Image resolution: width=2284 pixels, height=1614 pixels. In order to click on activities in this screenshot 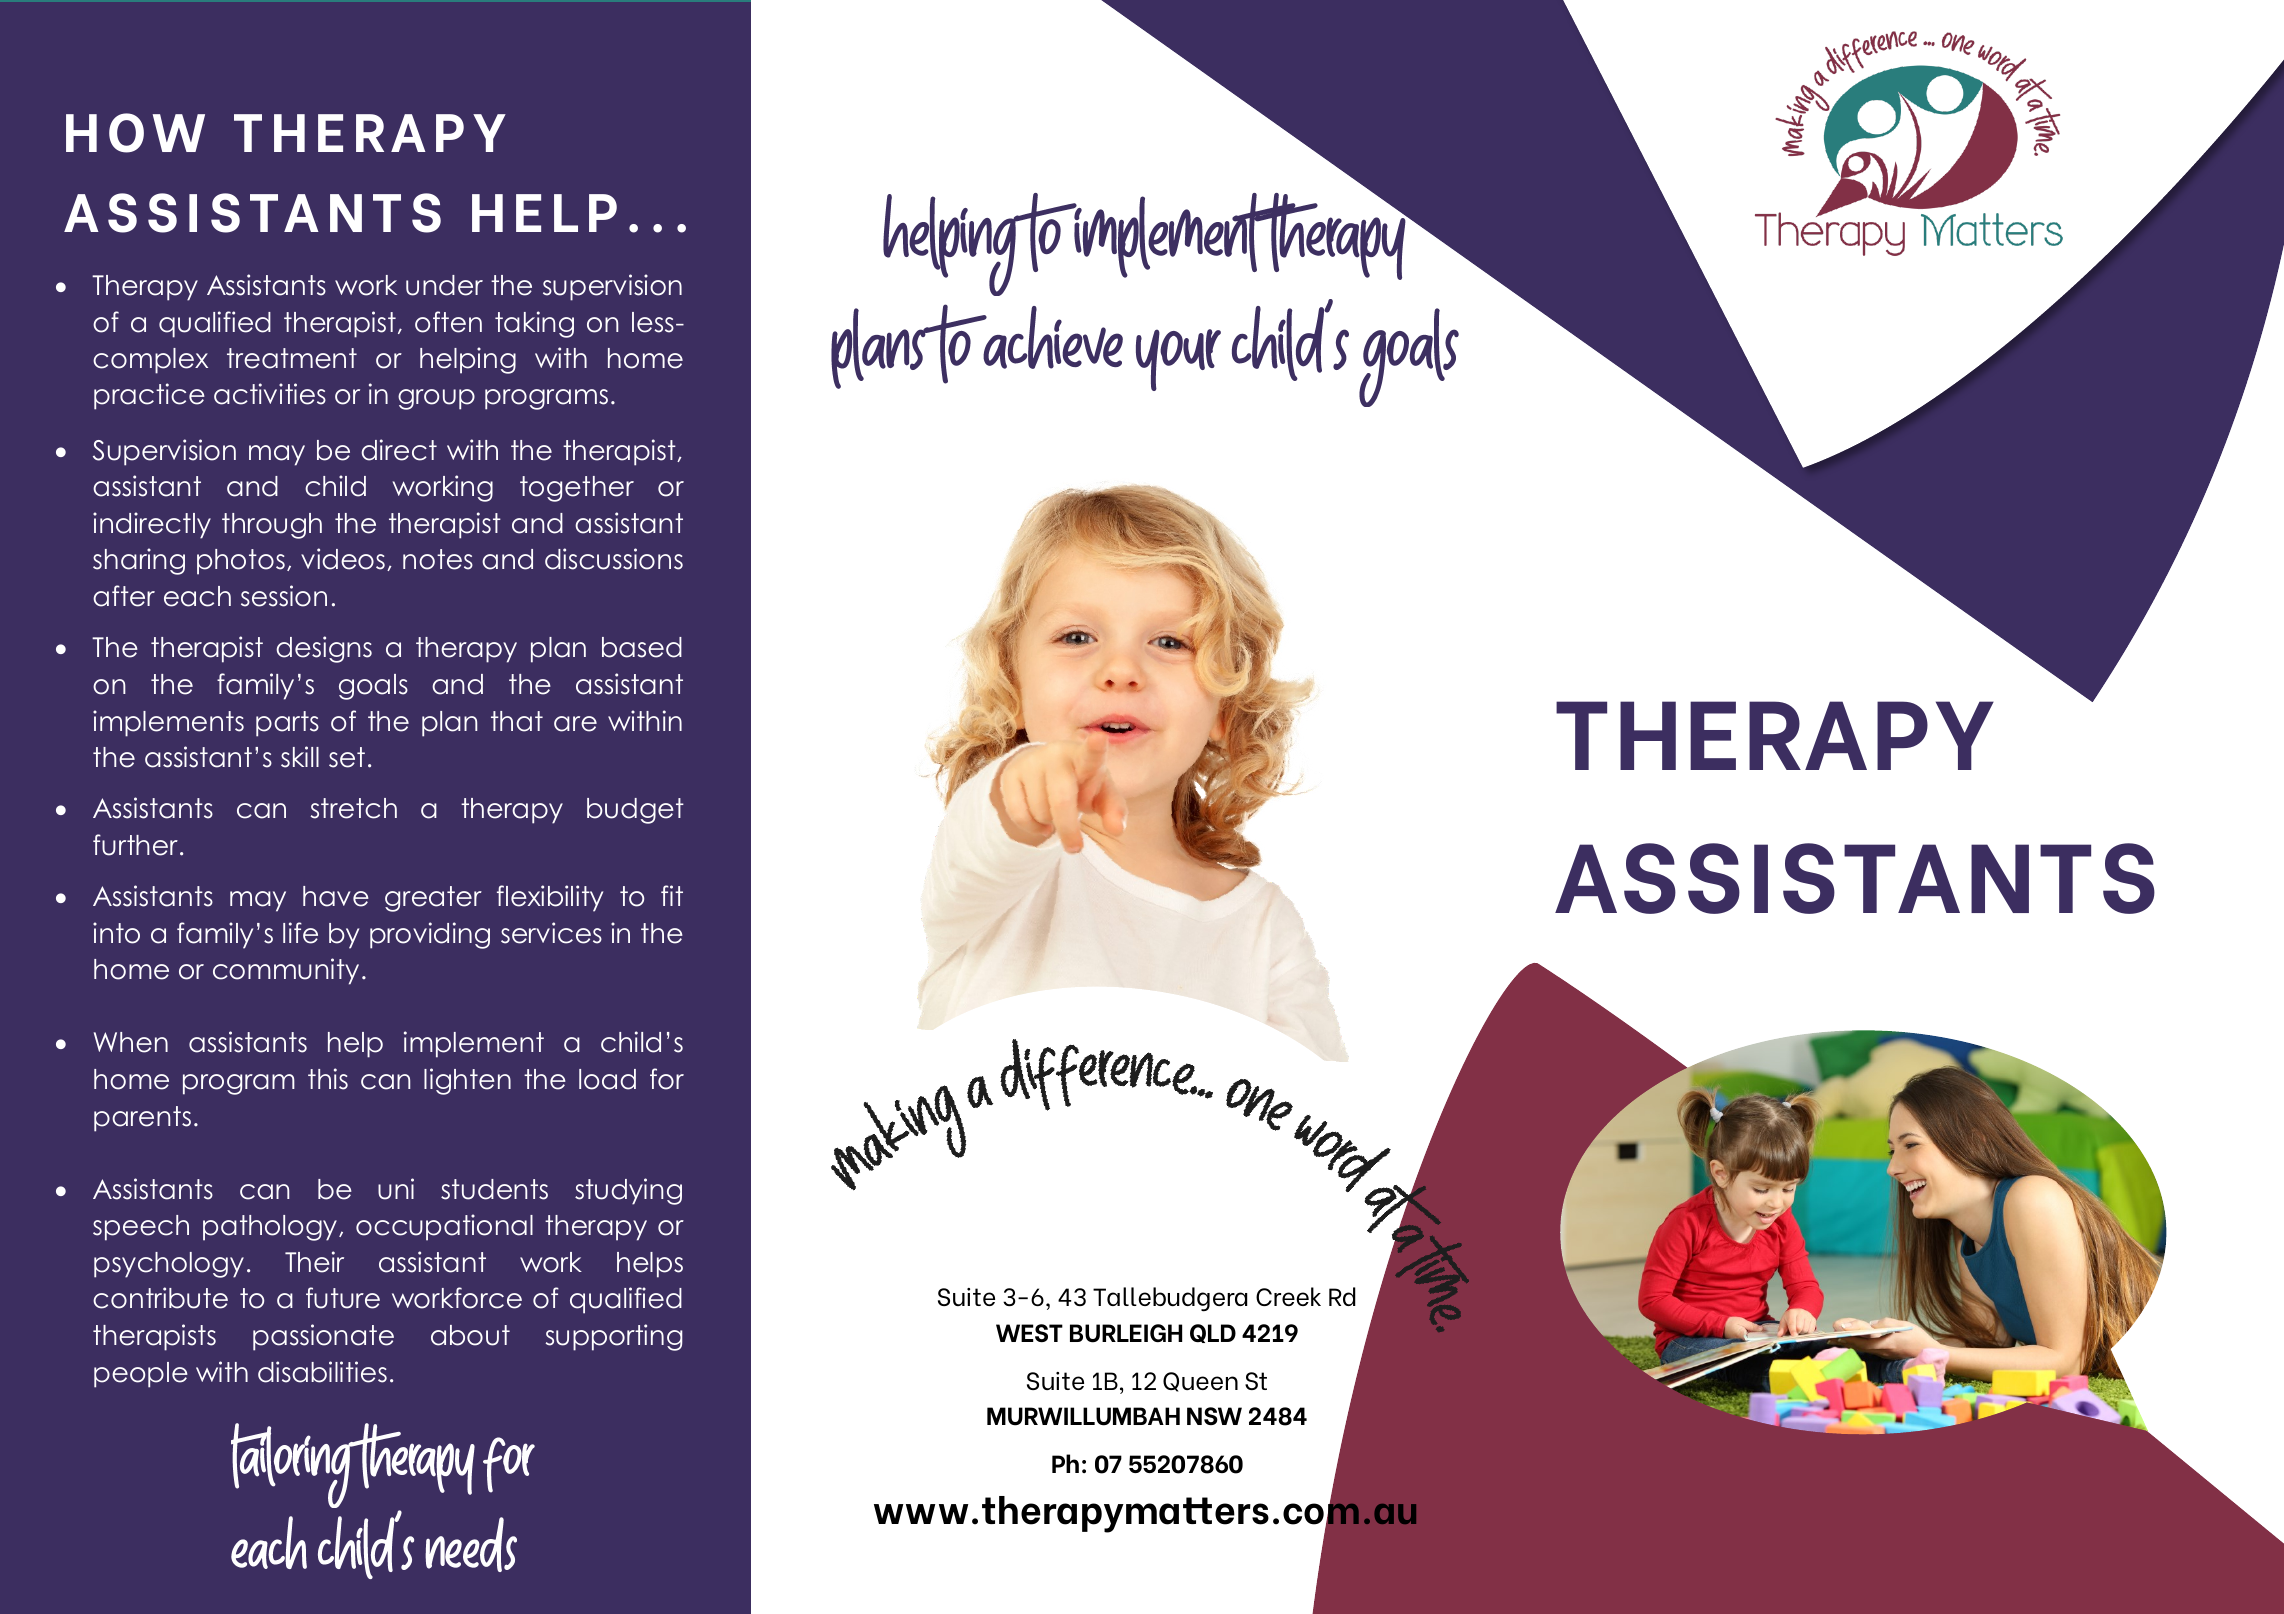, I will do `click(270, 394)`.
